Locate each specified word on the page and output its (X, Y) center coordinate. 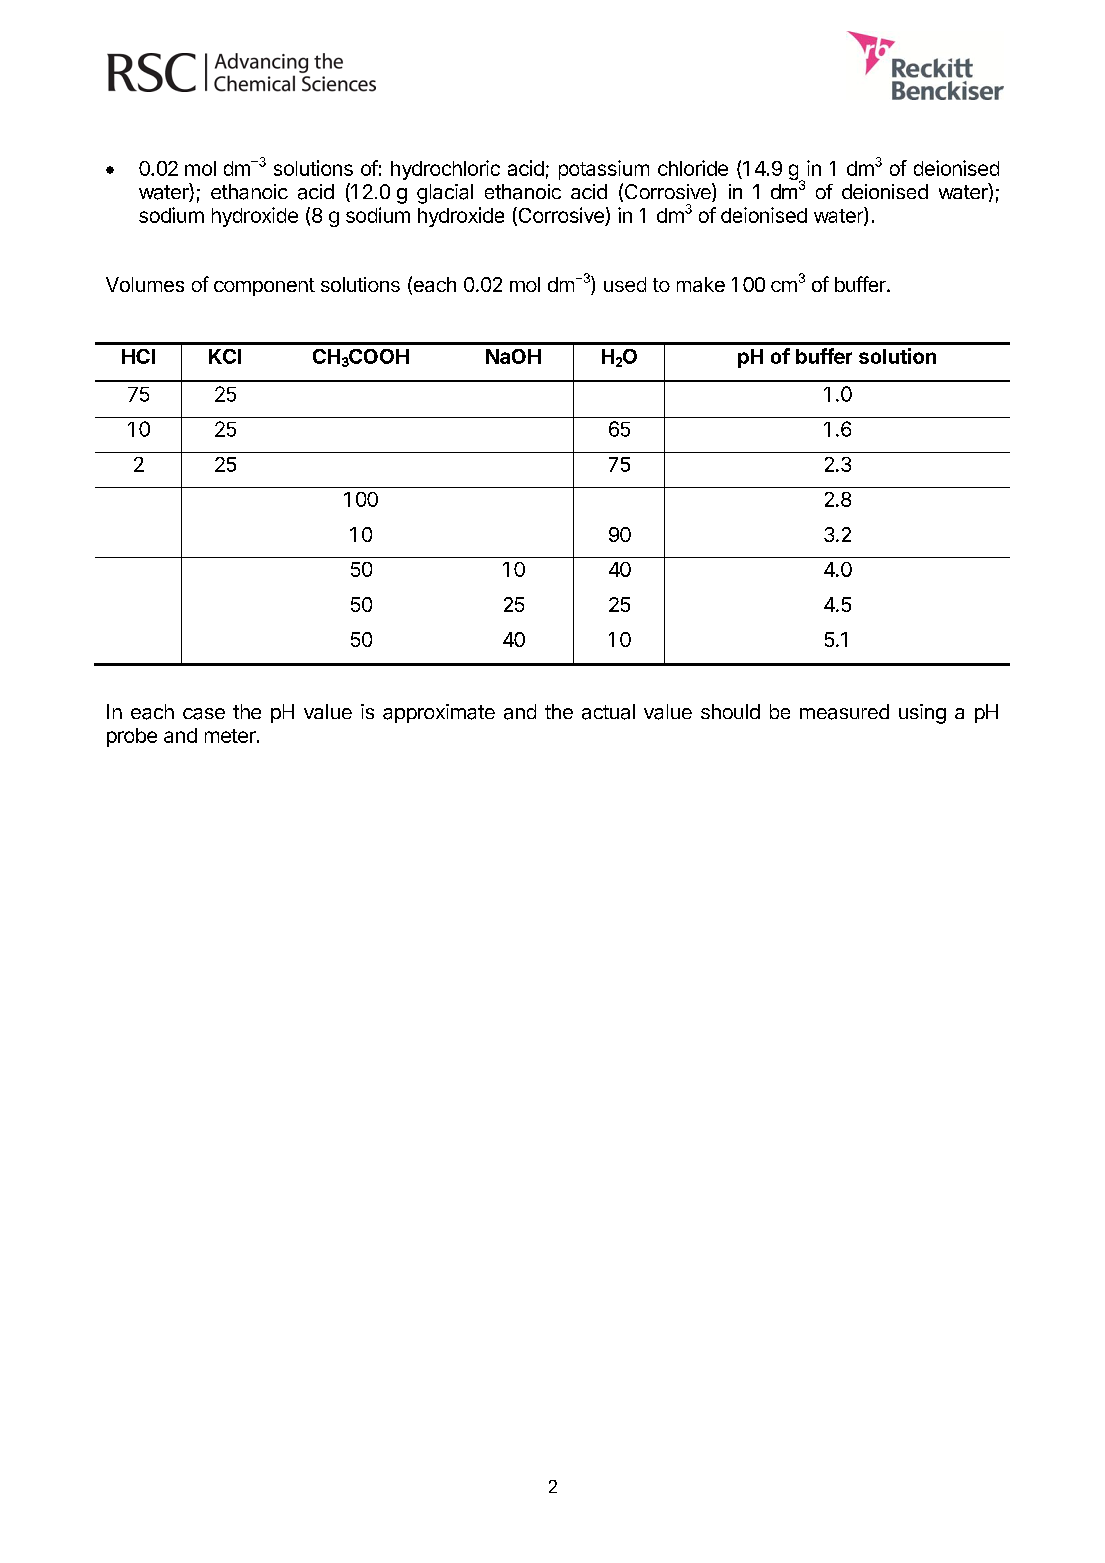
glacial (445, 194)
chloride (693, 168)
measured (844, 712)
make (701, 284)
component (264, 287)
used (625, 284)
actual (608, 712)
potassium (604, 170)
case (204, 714)
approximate (439, 713)
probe (132, 737)
